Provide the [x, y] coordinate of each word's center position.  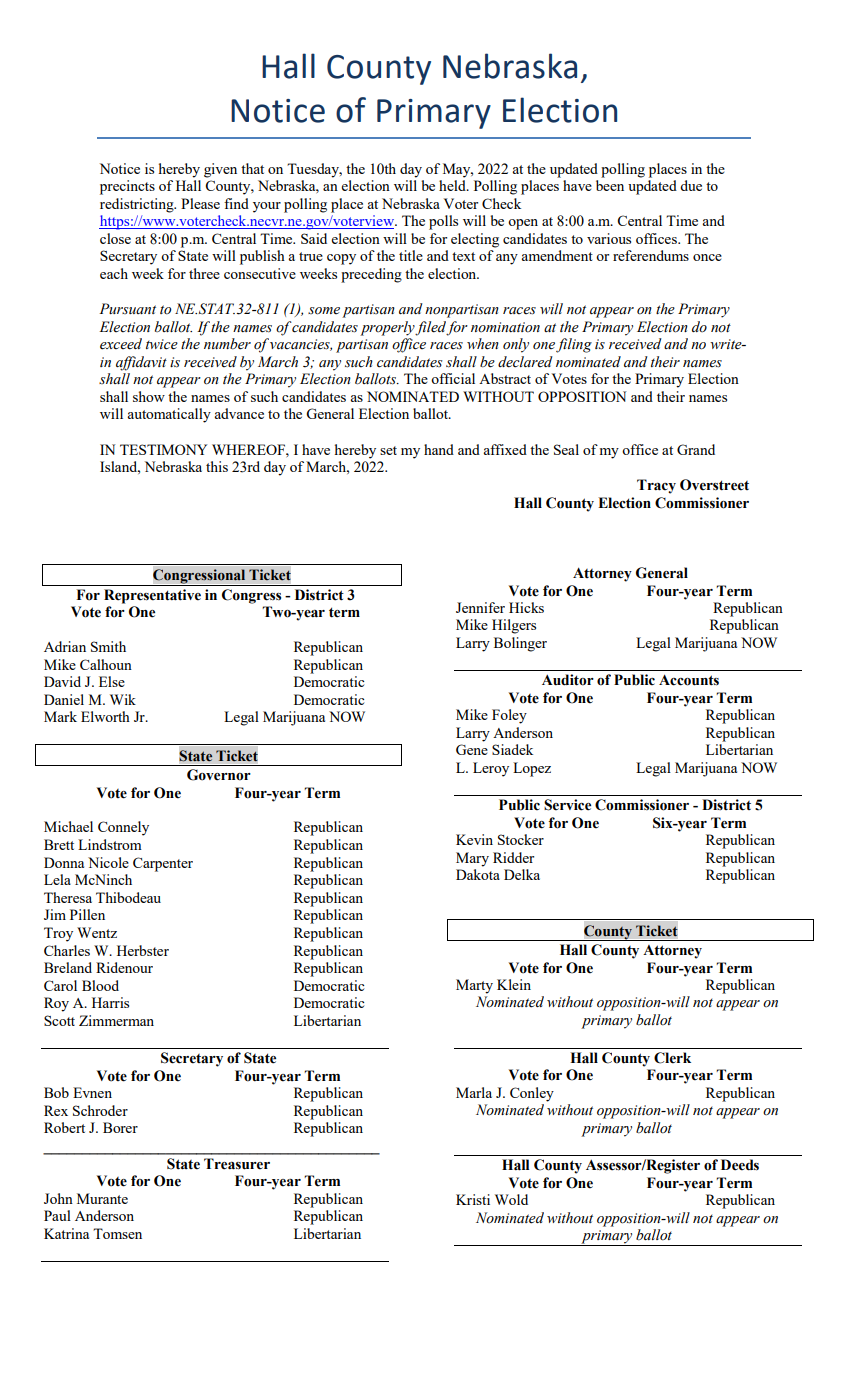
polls [443, 222]
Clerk [672, 1058]
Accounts [689, 680]
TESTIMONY [163, 449]
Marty [474, 986]
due [691, 185]
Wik [123, 699]
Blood [100, 985]
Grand [696, 449]
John [58, 1198]
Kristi [473, 1199]
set [388, 450]
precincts [127, 187]
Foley [509, 716]
